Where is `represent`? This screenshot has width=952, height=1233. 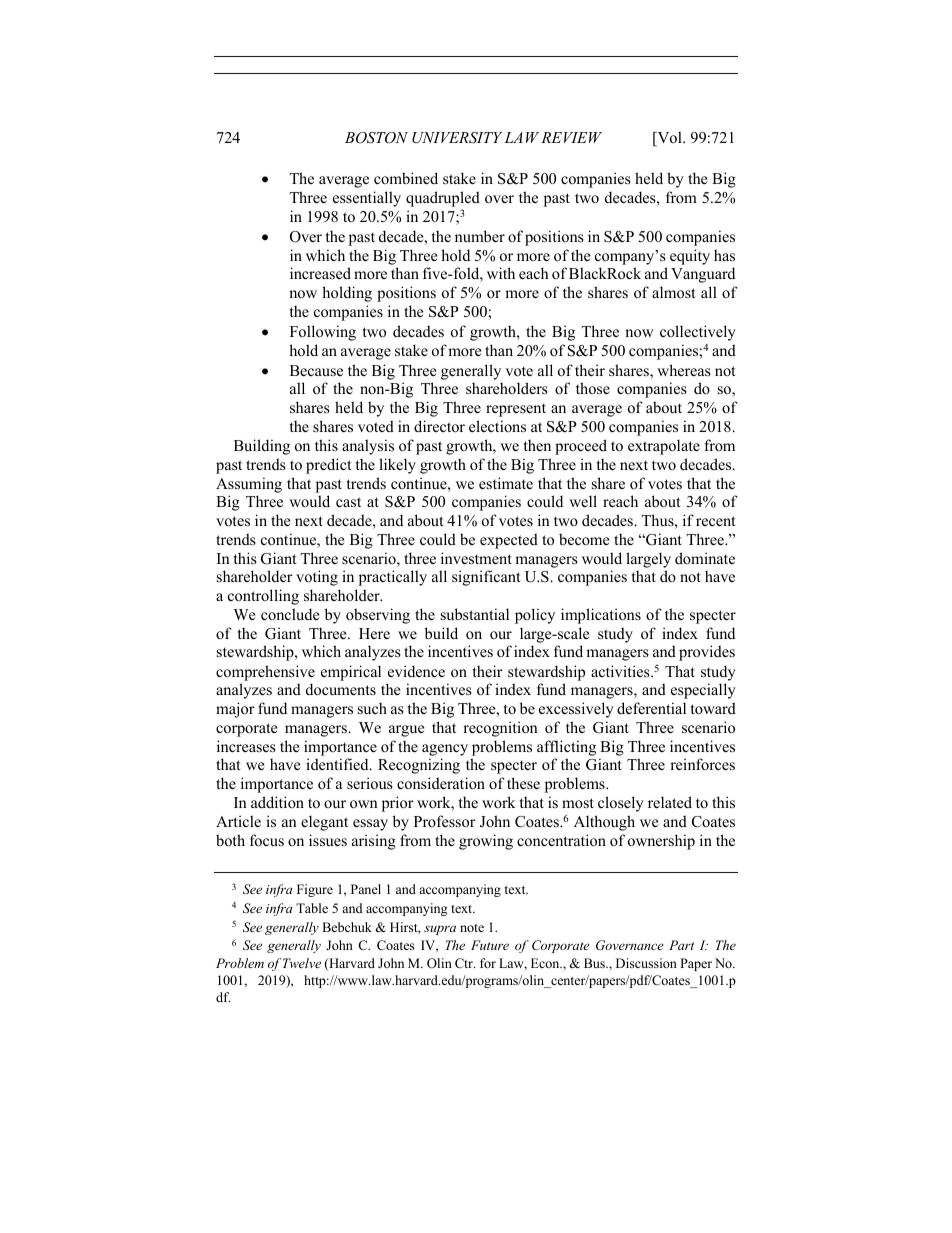
represent is located at coordinates (516, 410).
